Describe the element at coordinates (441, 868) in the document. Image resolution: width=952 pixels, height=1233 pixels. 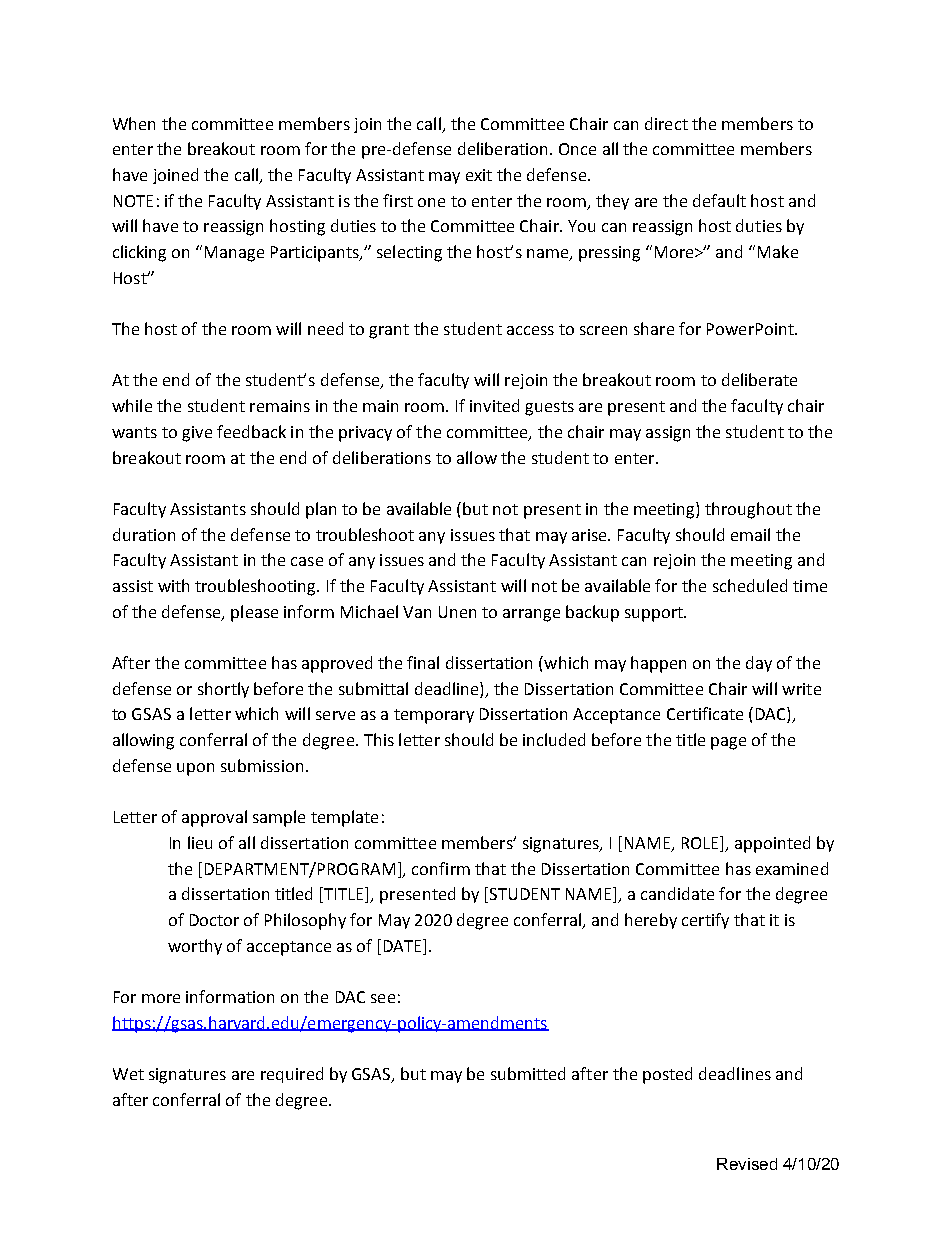
I see `confirm` at that location.
